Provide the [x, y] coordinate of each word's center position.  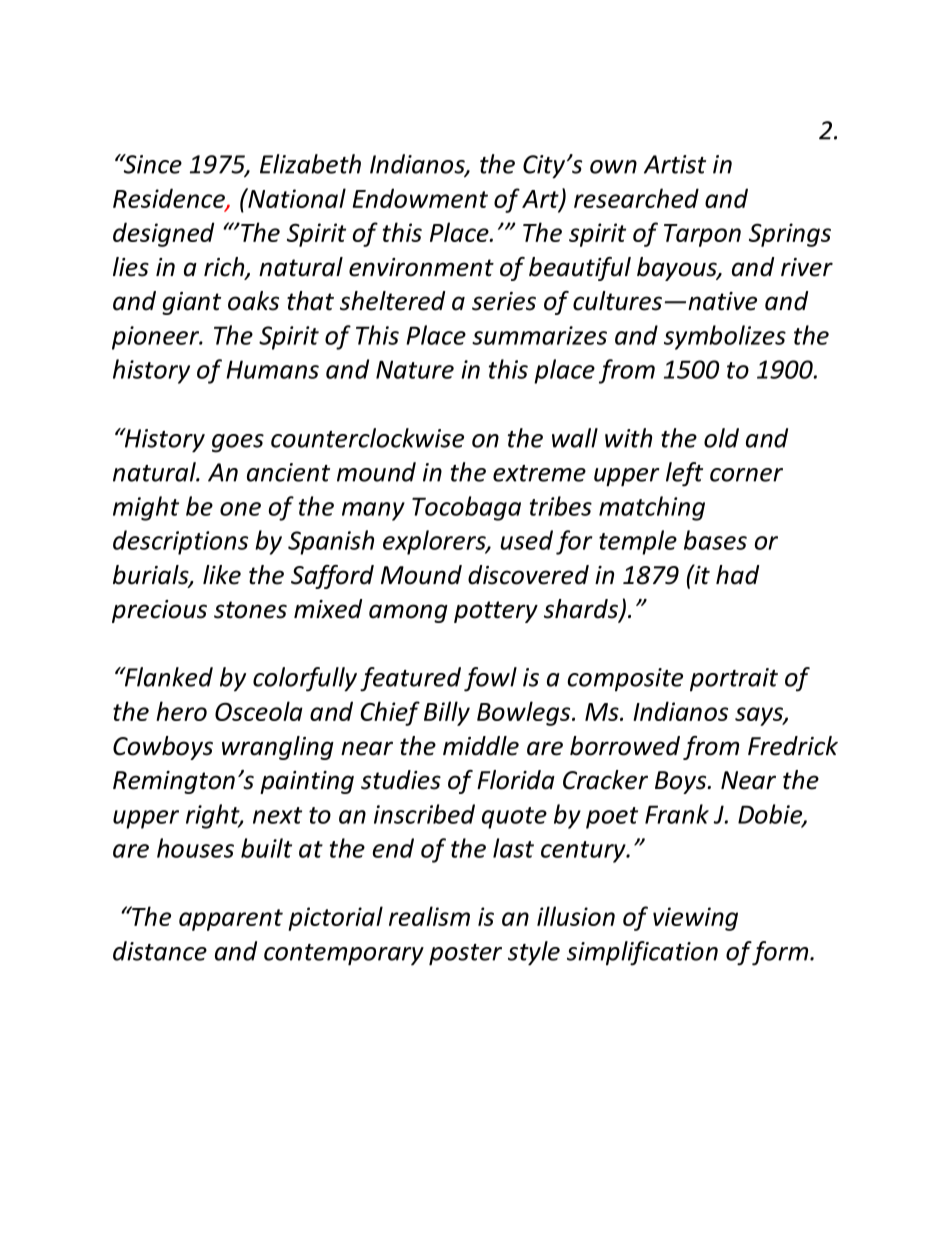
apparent [231, 920]
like [222, 575]
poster [465, 955]
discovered [528, 575]
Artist [675, 164]
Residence [170, 199]
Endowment [420, 198]
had [737, 575]
